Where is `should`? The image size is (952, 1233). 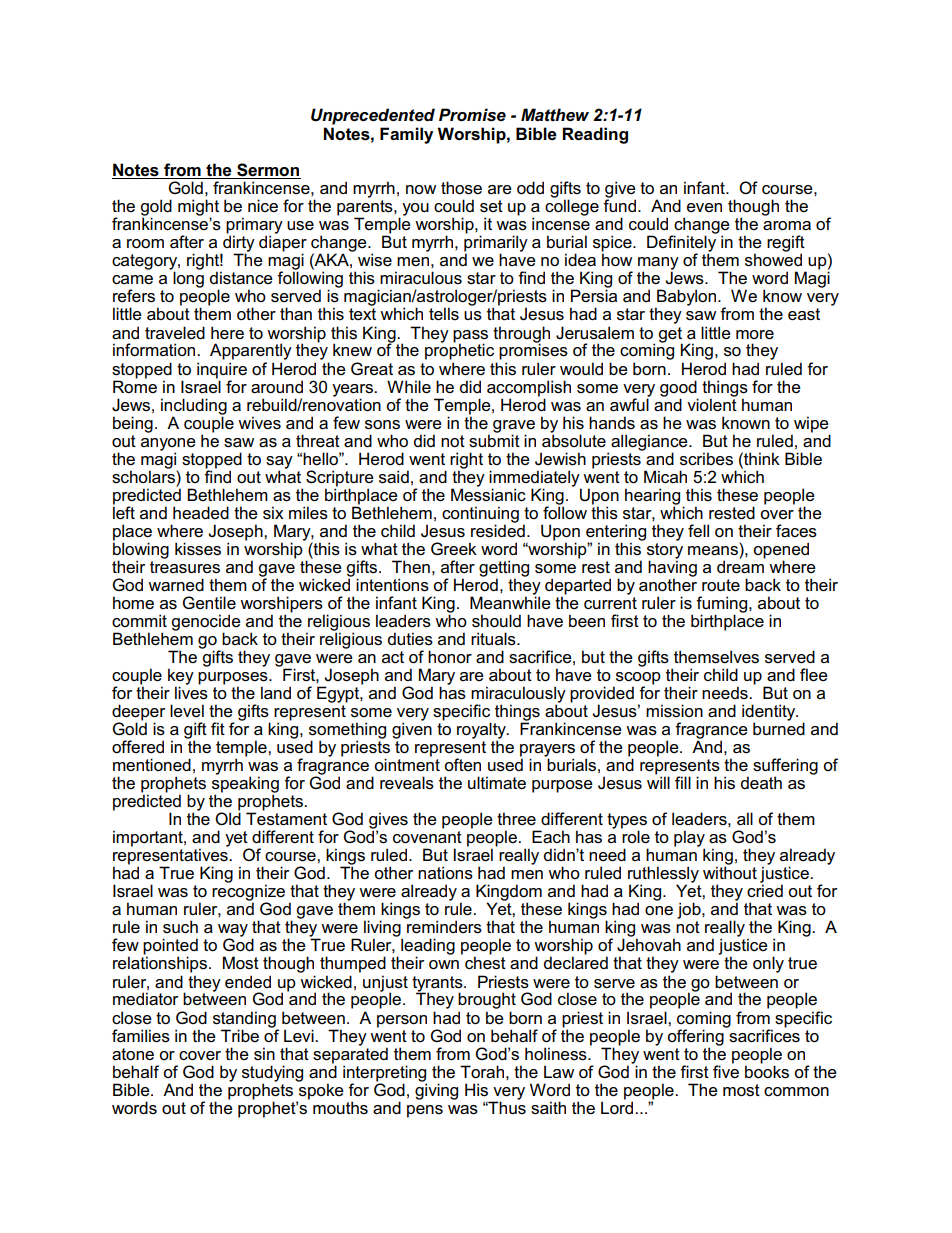 should is located at coordinates (496, 621).
